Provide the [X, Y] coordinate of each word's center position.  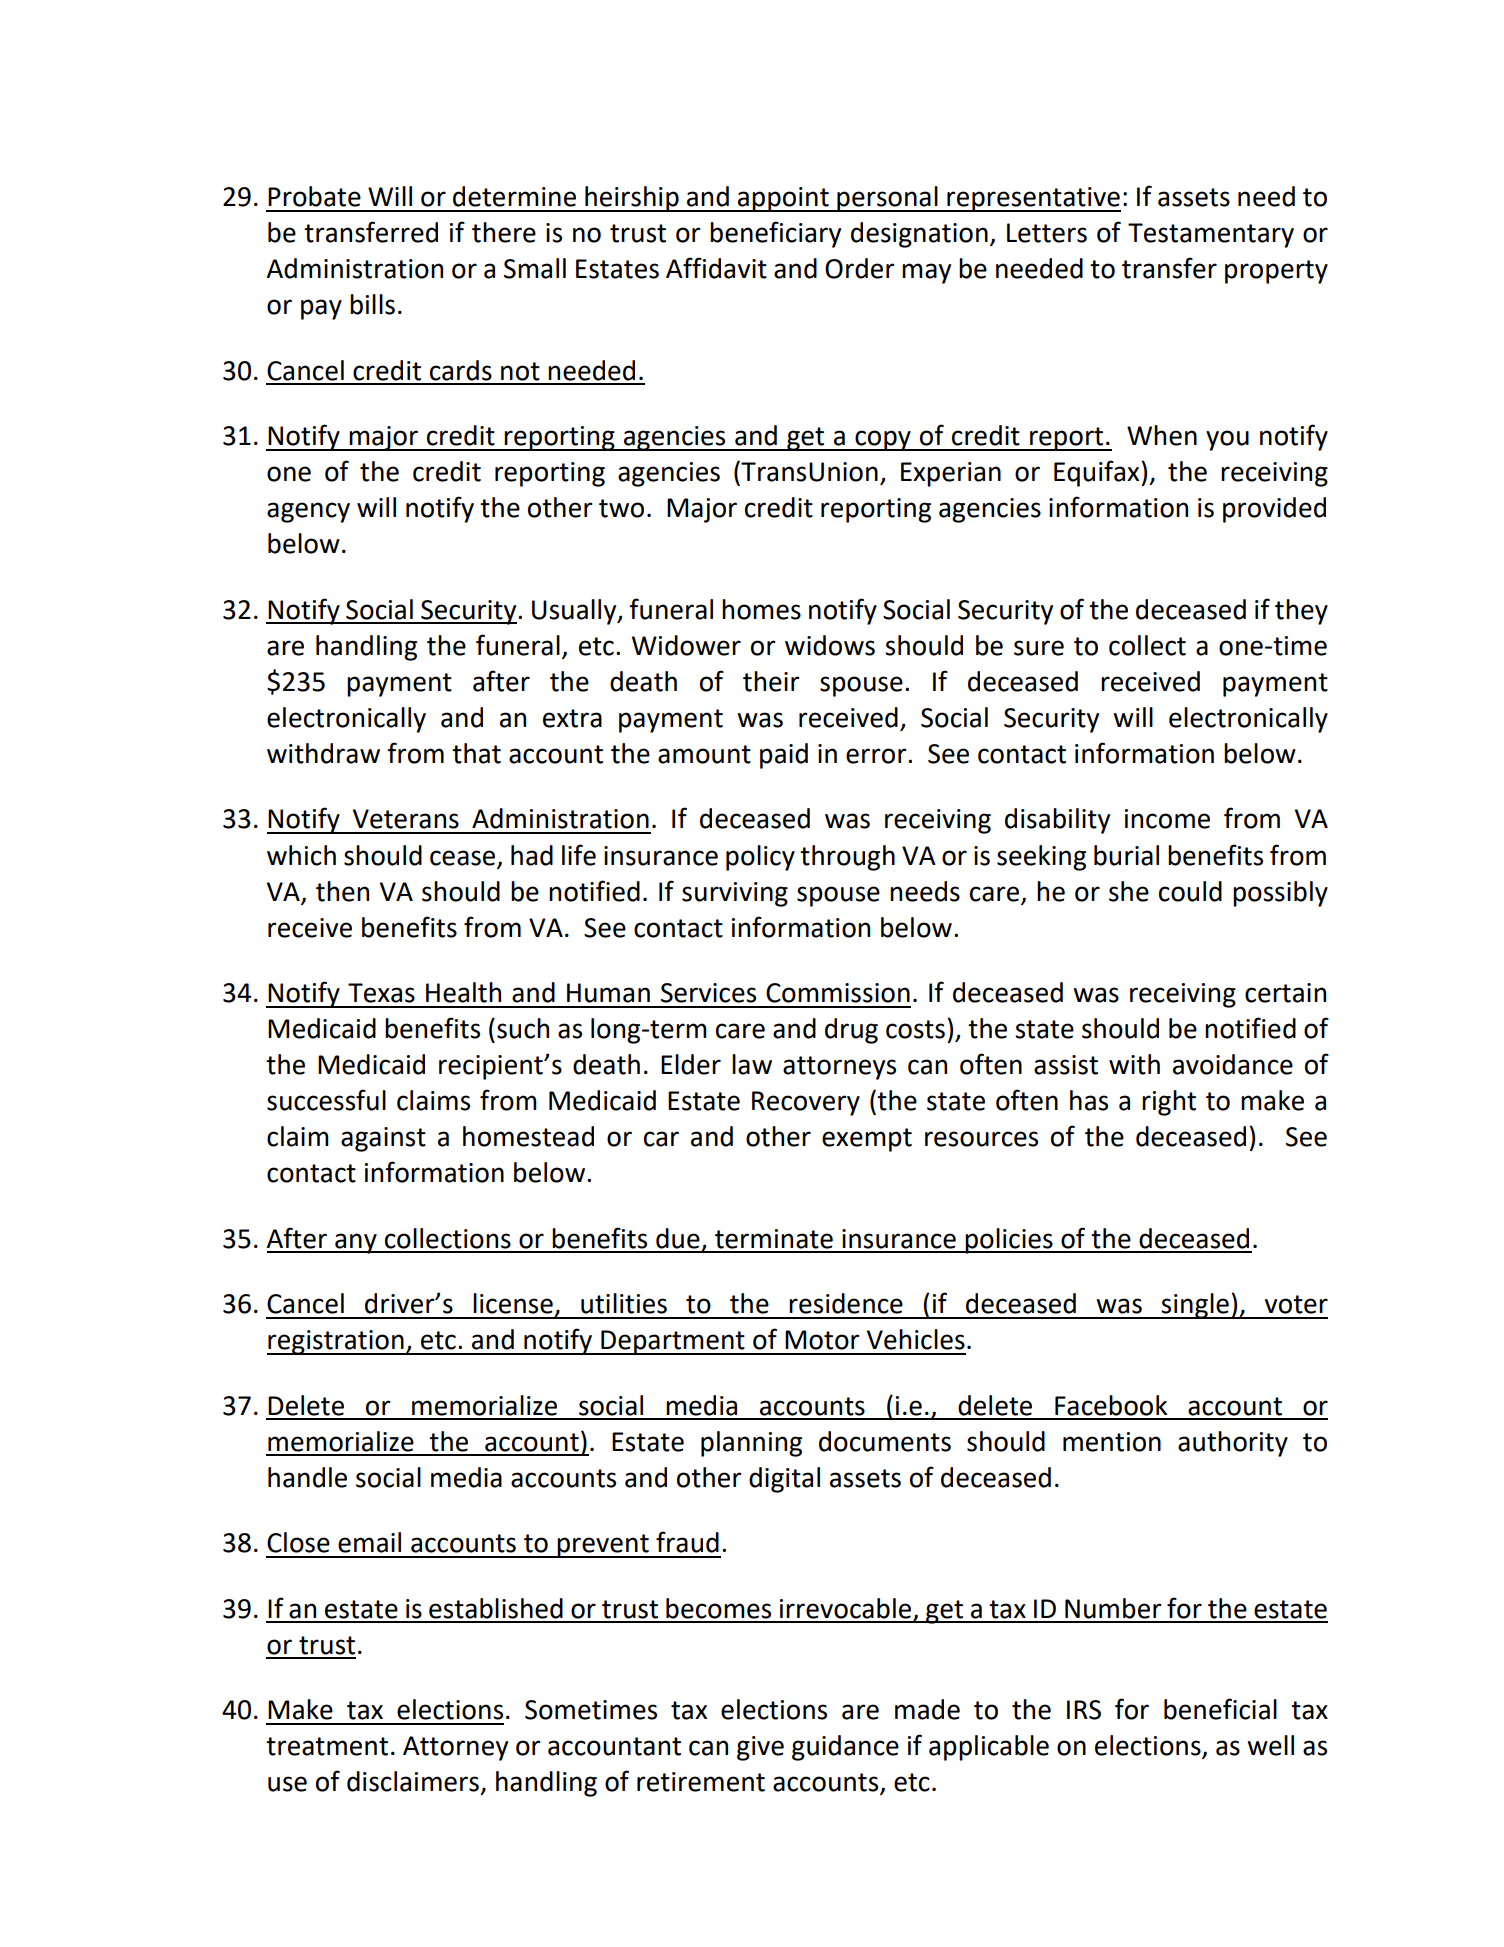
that [476, 753]
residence [846, 1303]
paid [784, 756]
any [356, 1243]
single [1195, 1306]
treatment [327, 1746]
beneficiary [775, 234]
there [504, 232]
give [760, 1748]
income [1167, 819]
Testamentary [1211, 235]
